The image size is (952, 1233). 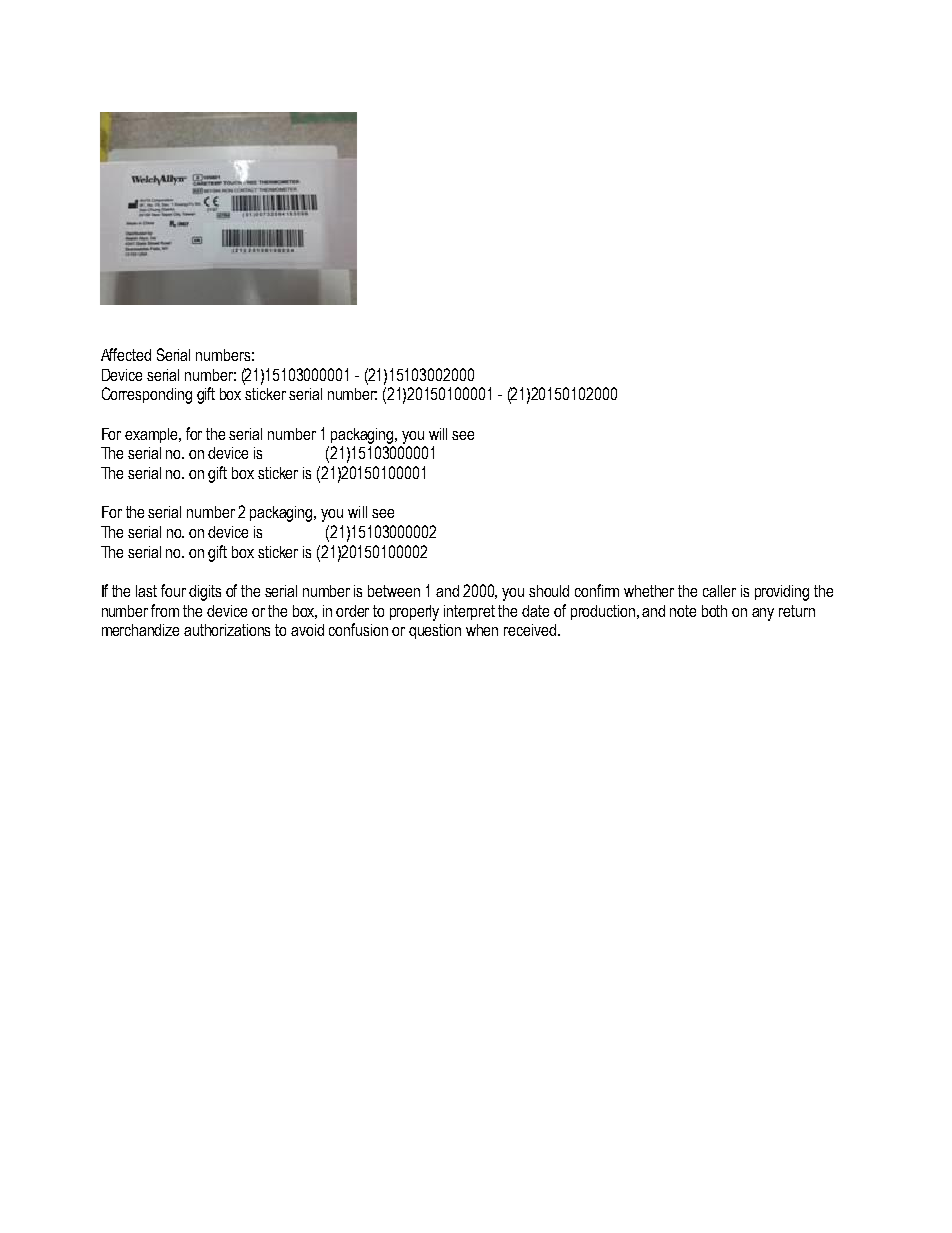 I want to click on authorizations, so click(x=227, y=630).
